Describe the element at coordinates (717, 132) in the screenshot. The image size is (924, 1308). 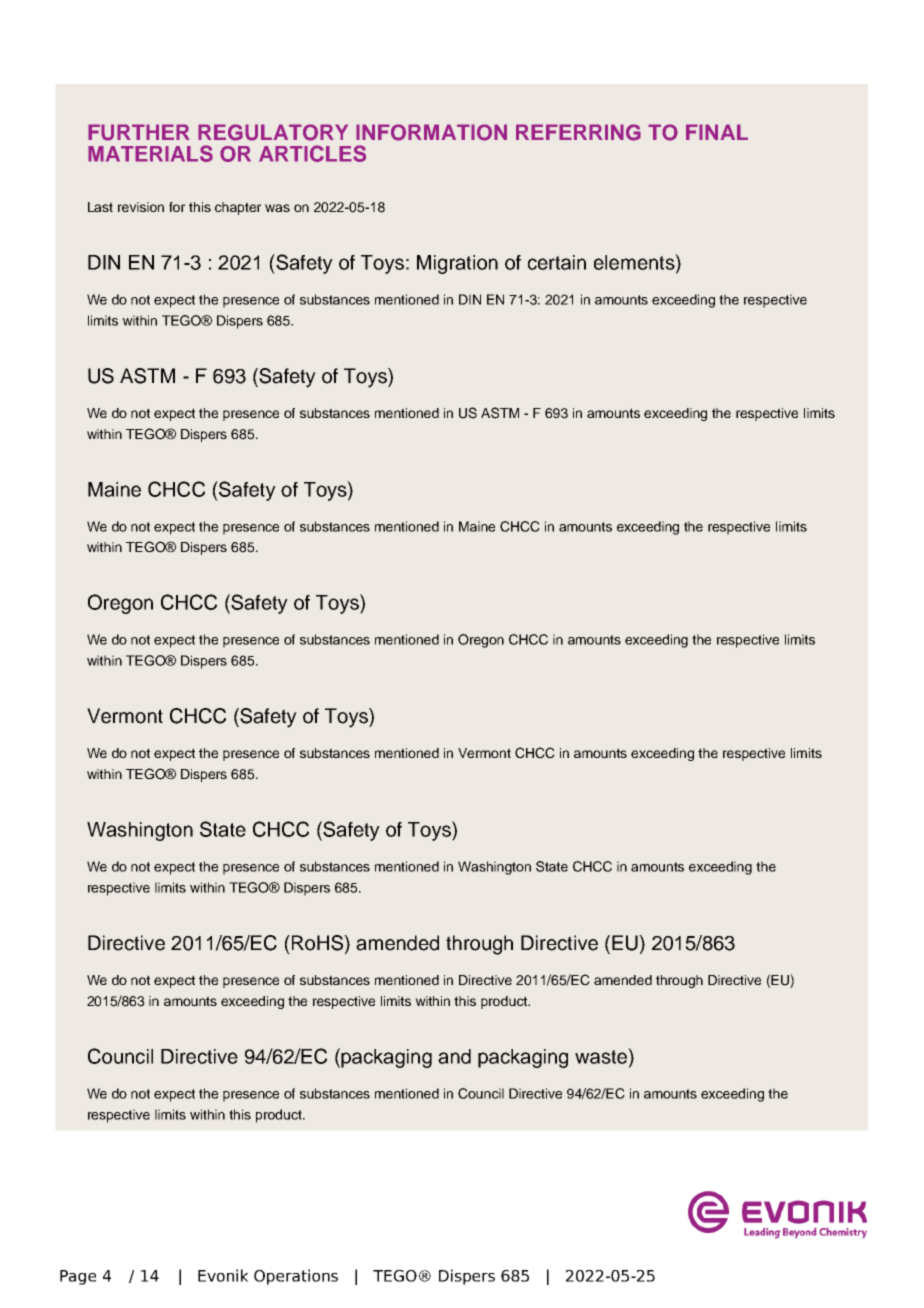
I see `FINAL` at that location.
